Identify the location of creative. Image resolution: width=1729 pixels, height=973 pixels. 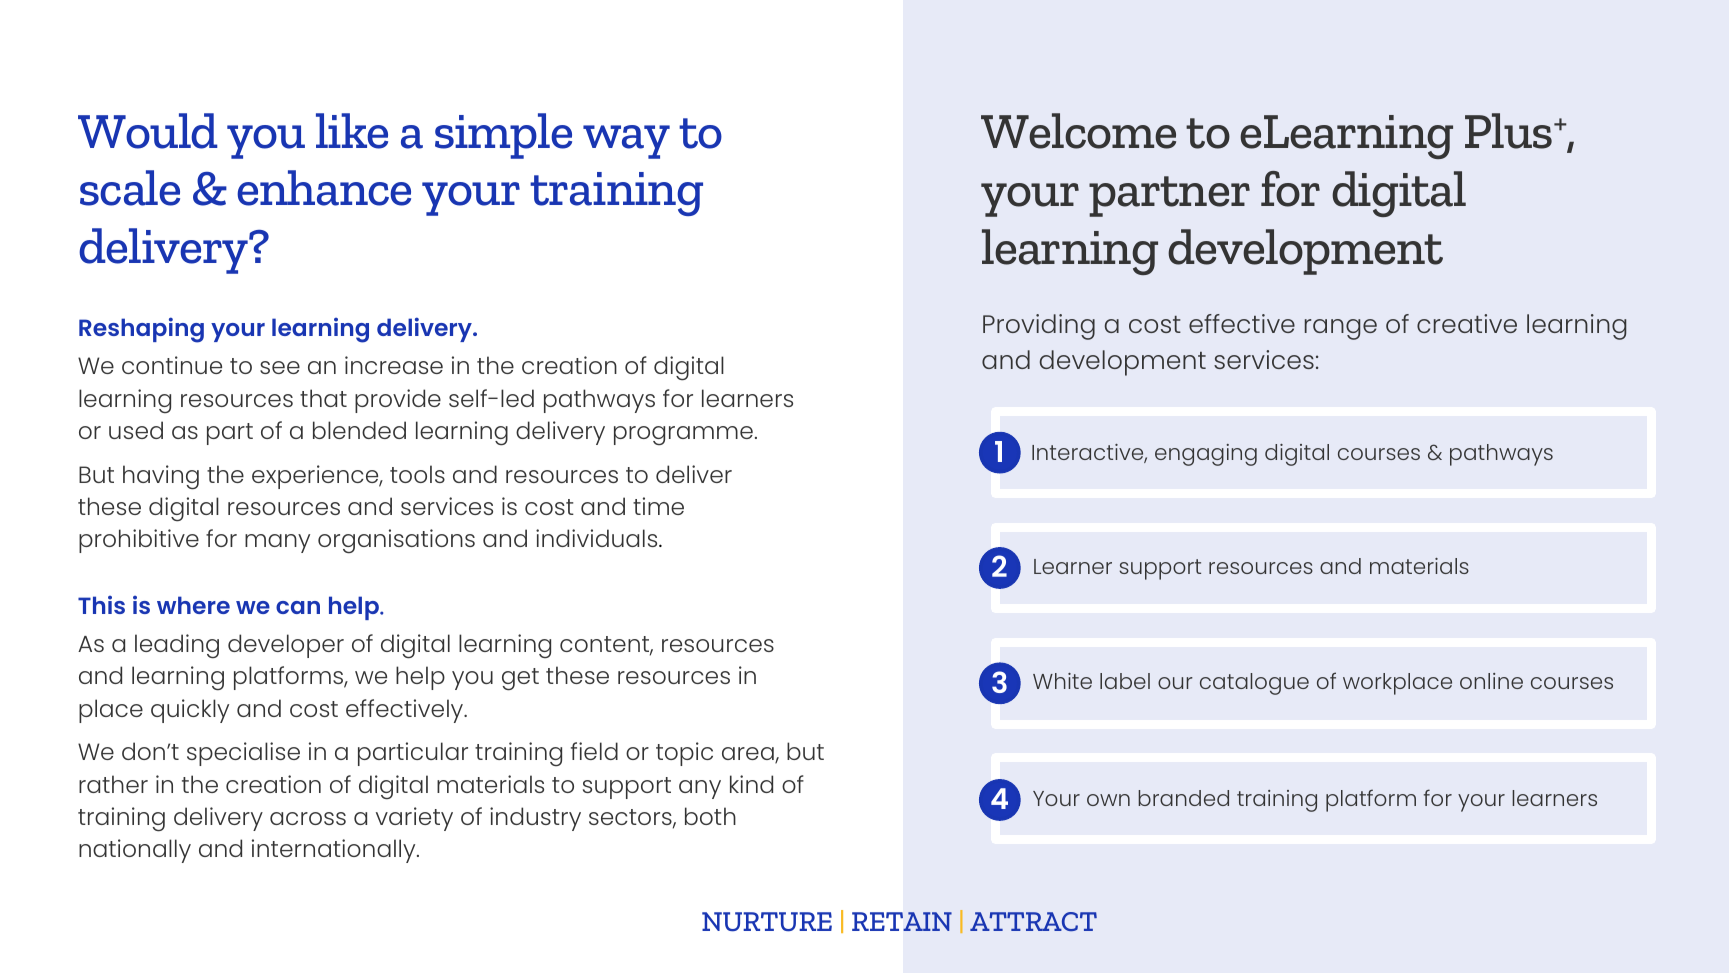
(1467, 323).
